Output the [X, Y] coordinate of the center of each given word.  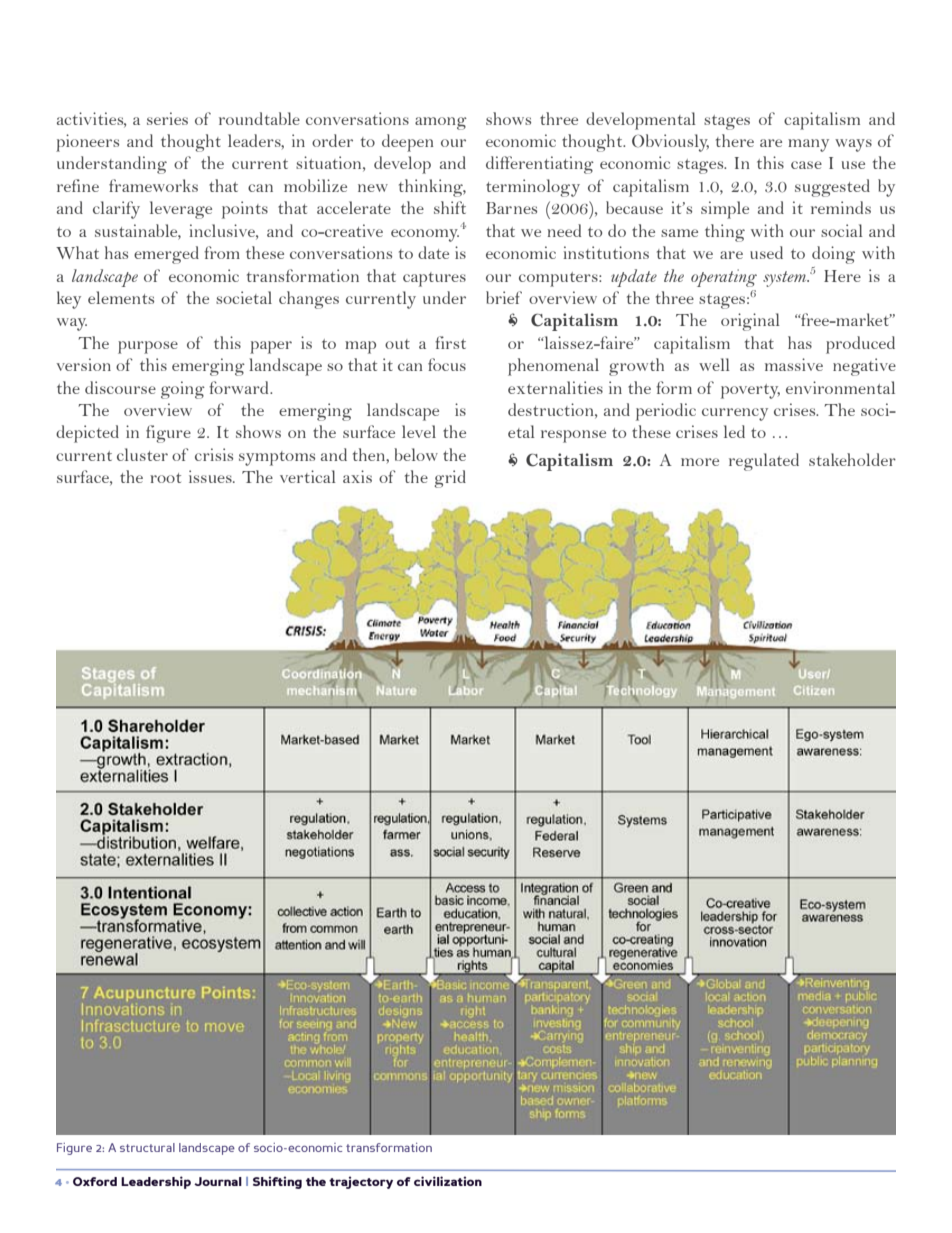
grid [450, 479]
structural [147, 1147]
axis [357, 476]
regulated [764, 462]
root [165, 478]
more [700, 462]
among [441, 123]
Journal [218, 1181]
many [808, 145]
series [167, 118]
